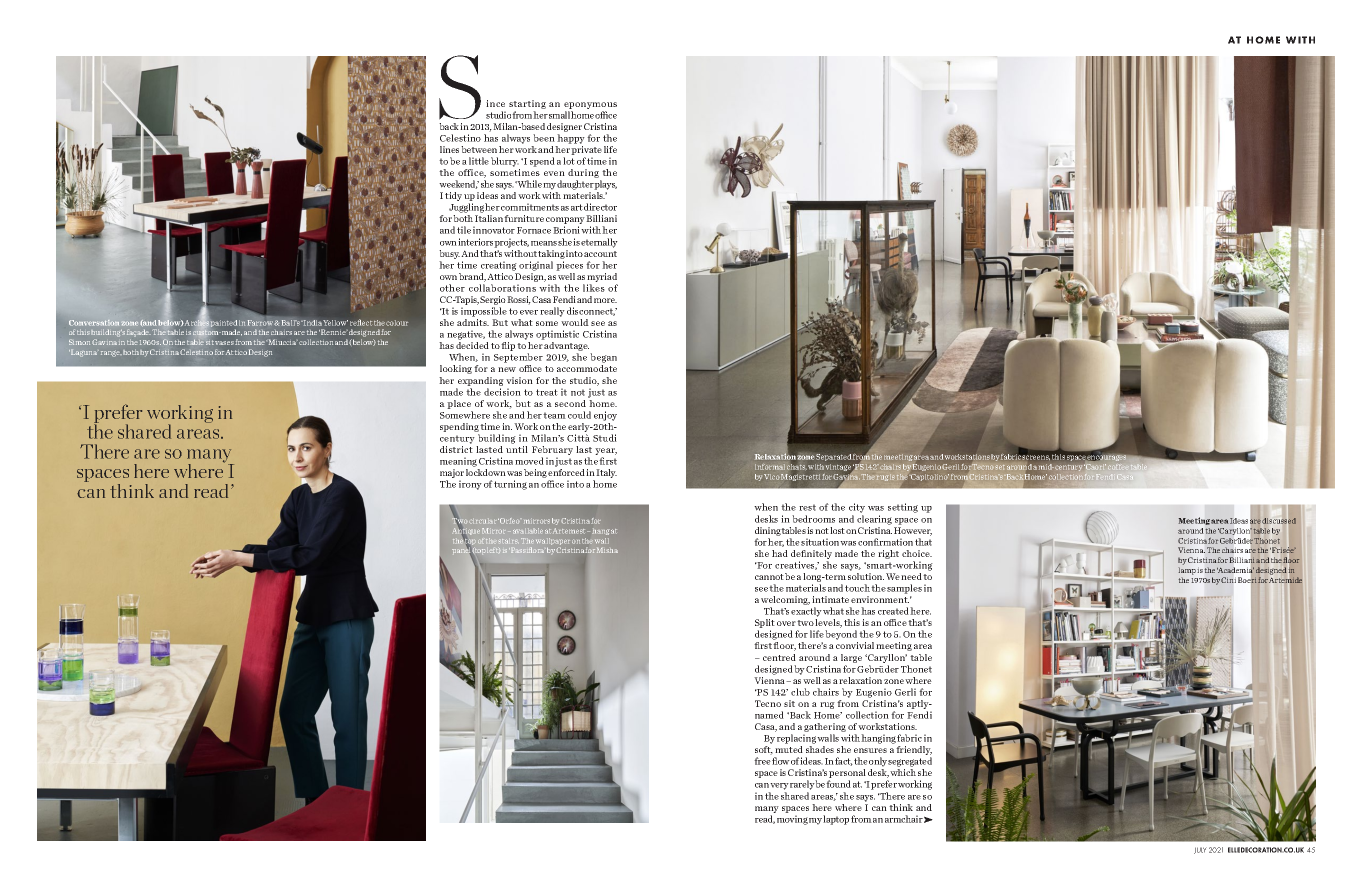 The width and height of the image is (1372, 888). Describe the element at coordinates (449, 149) in the image. I see `lines` at that location.
